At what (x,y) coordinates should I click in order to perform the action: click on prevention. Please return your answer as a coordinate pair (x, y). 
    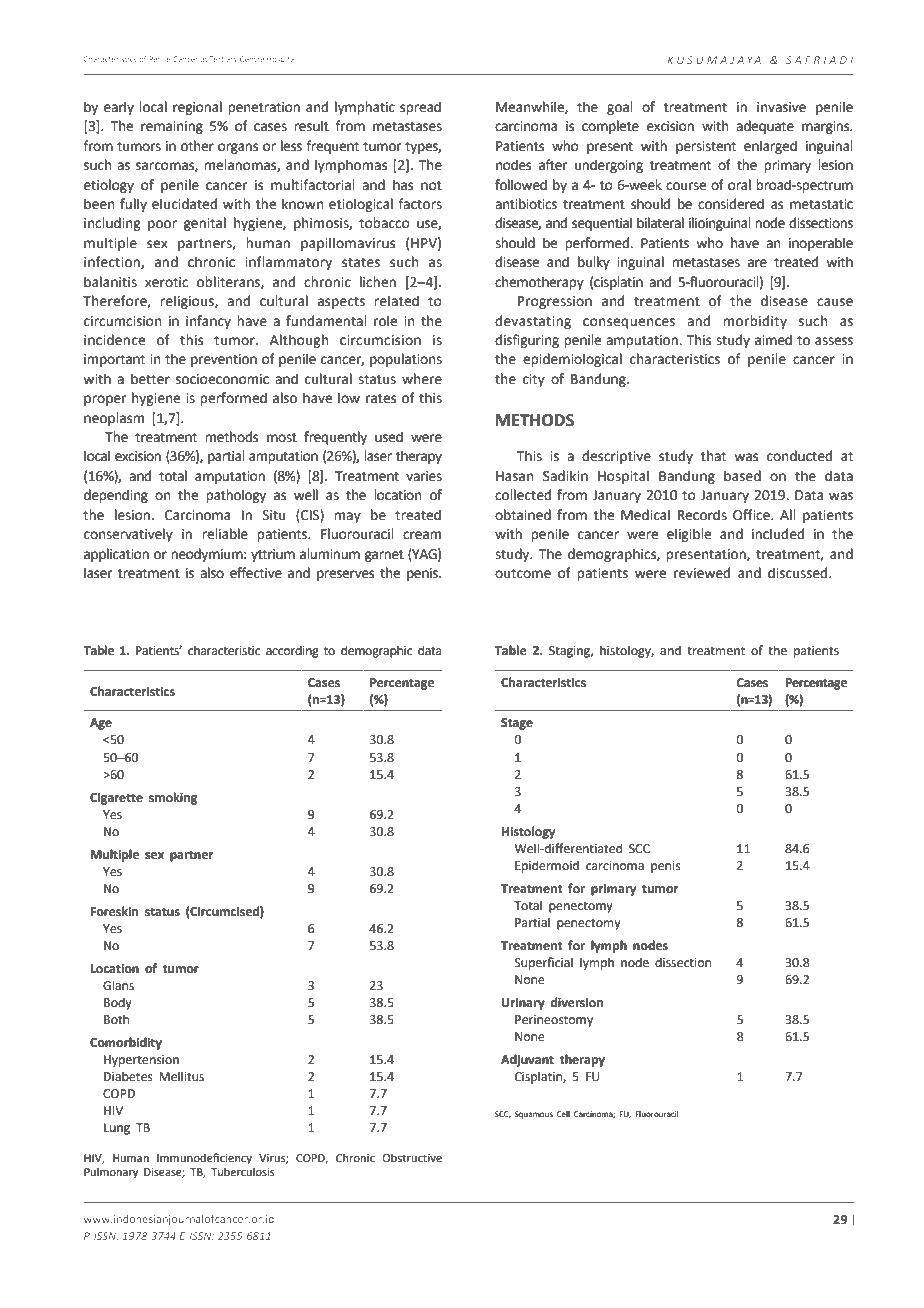
    Looking at the image, I should click on (224, 360).
